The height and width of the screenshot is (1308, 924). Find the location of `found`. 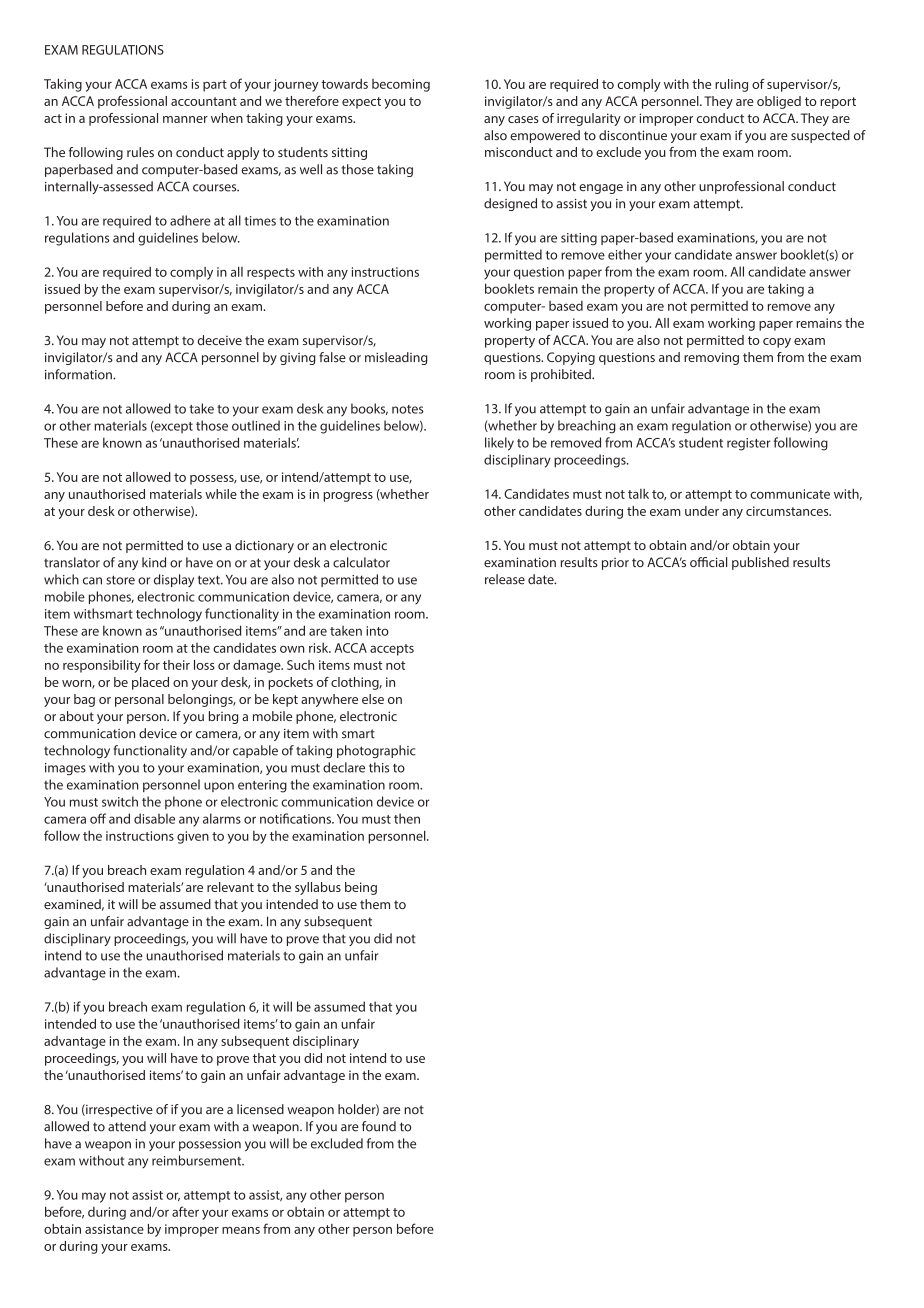

found is located at coordinates (379, 1126).
